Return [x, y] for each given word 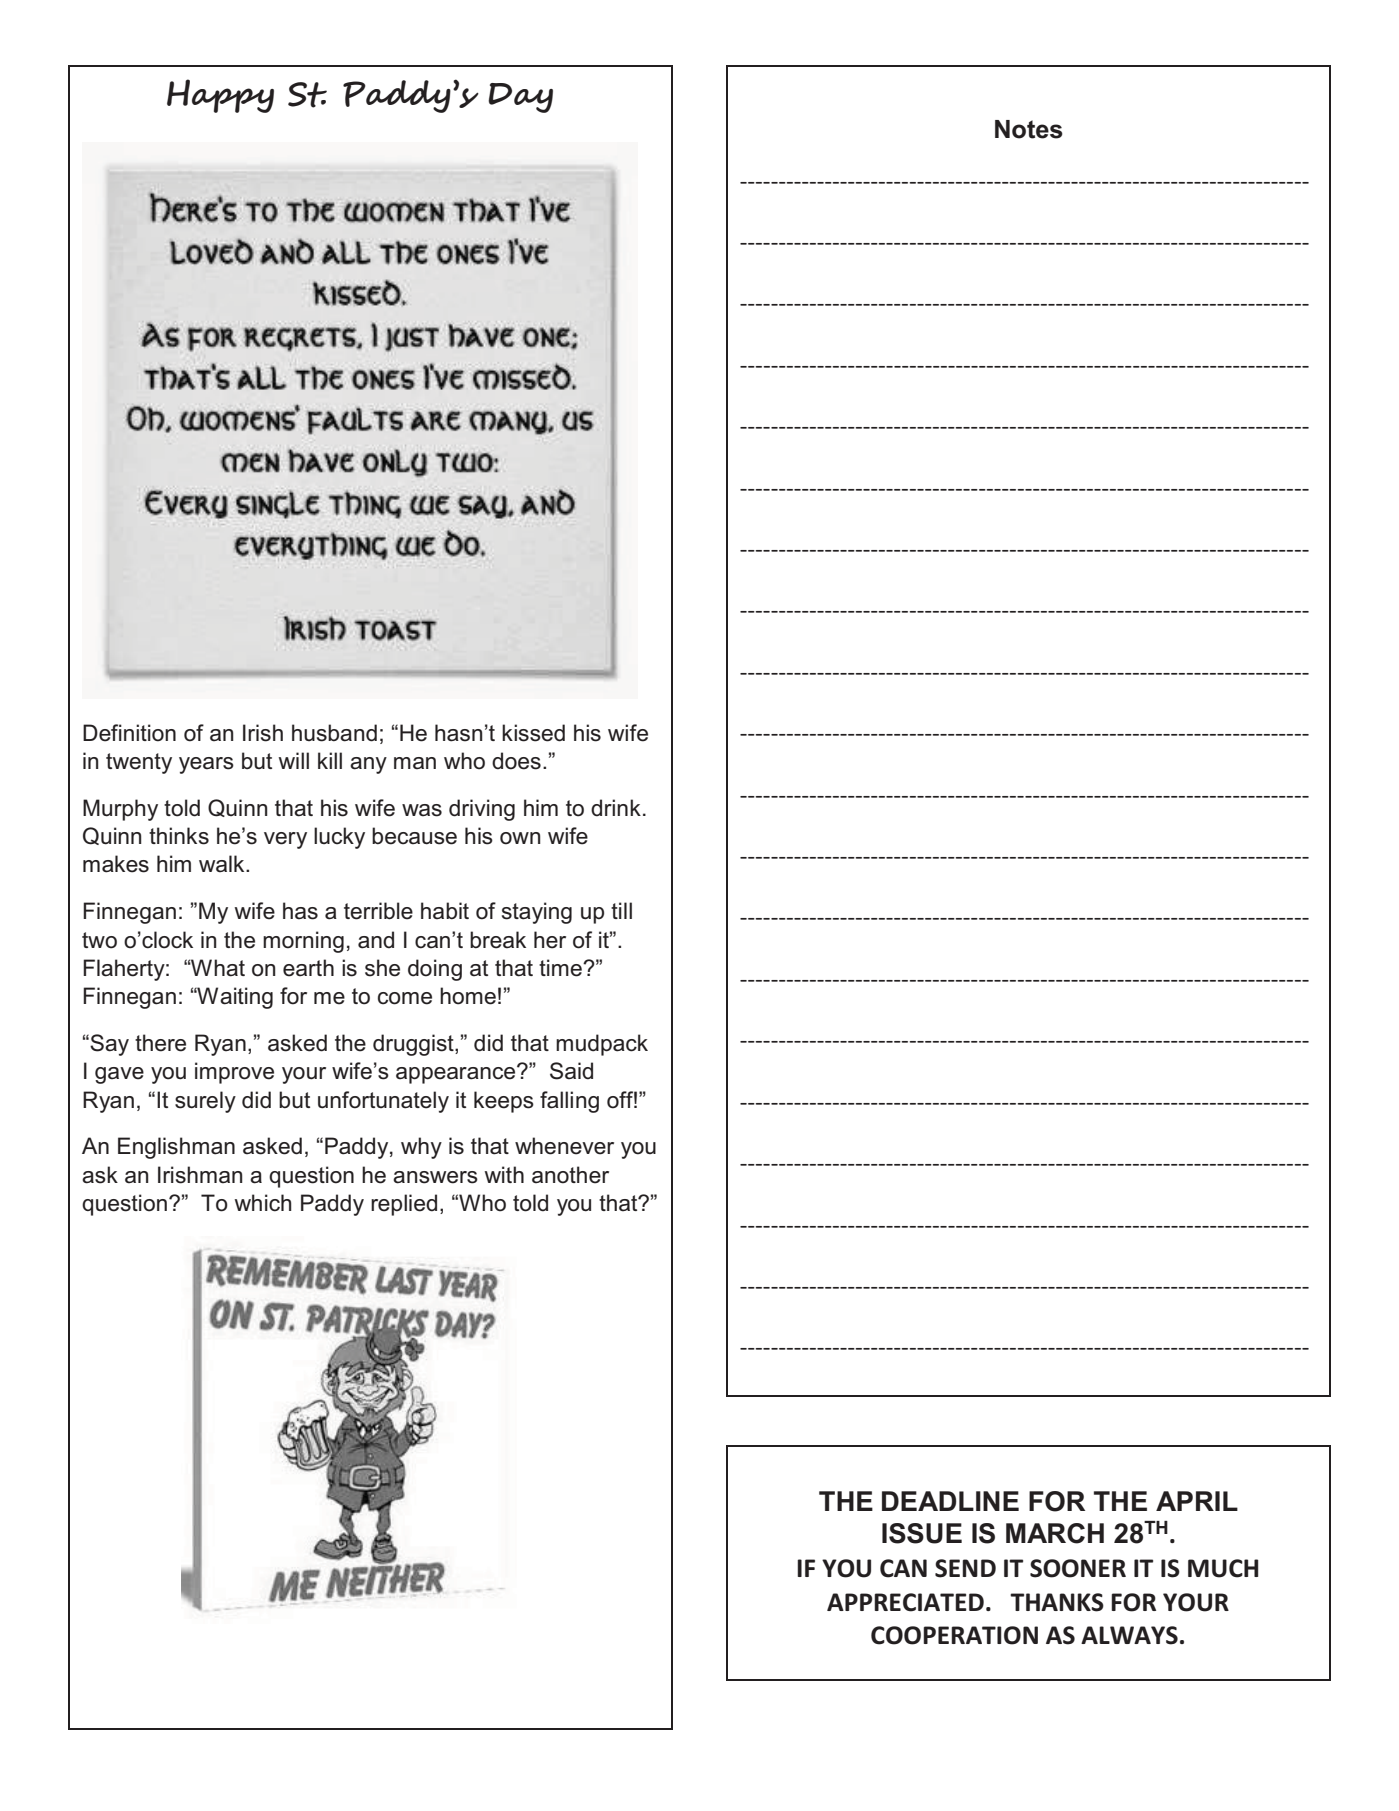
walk [223, 864]
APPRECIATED [905, 1602]
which [263, 1203]
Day [520, 98]
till [621, 910]
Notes [1029, 129]
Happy [220, 96]
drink [616, 808]
